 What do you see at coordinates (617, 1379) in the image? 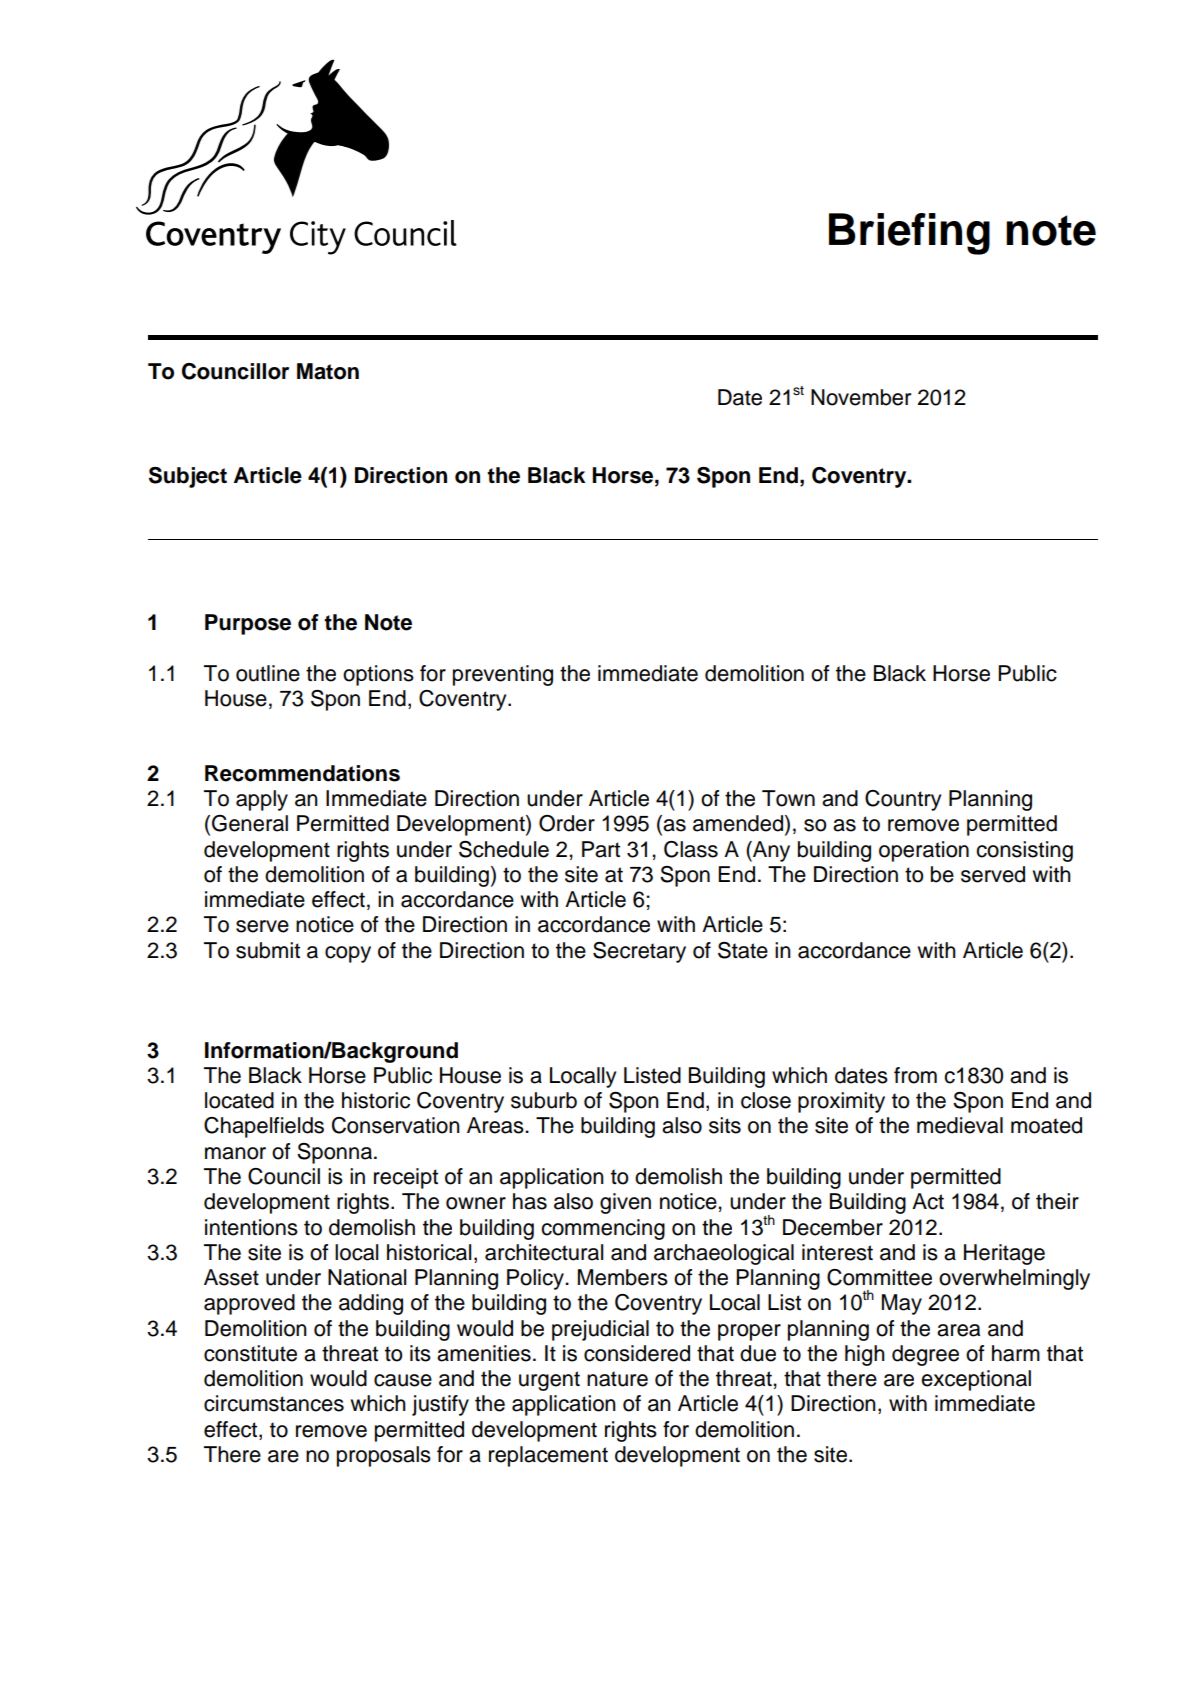
I see `nature` at bounding box center [617, 1379].
